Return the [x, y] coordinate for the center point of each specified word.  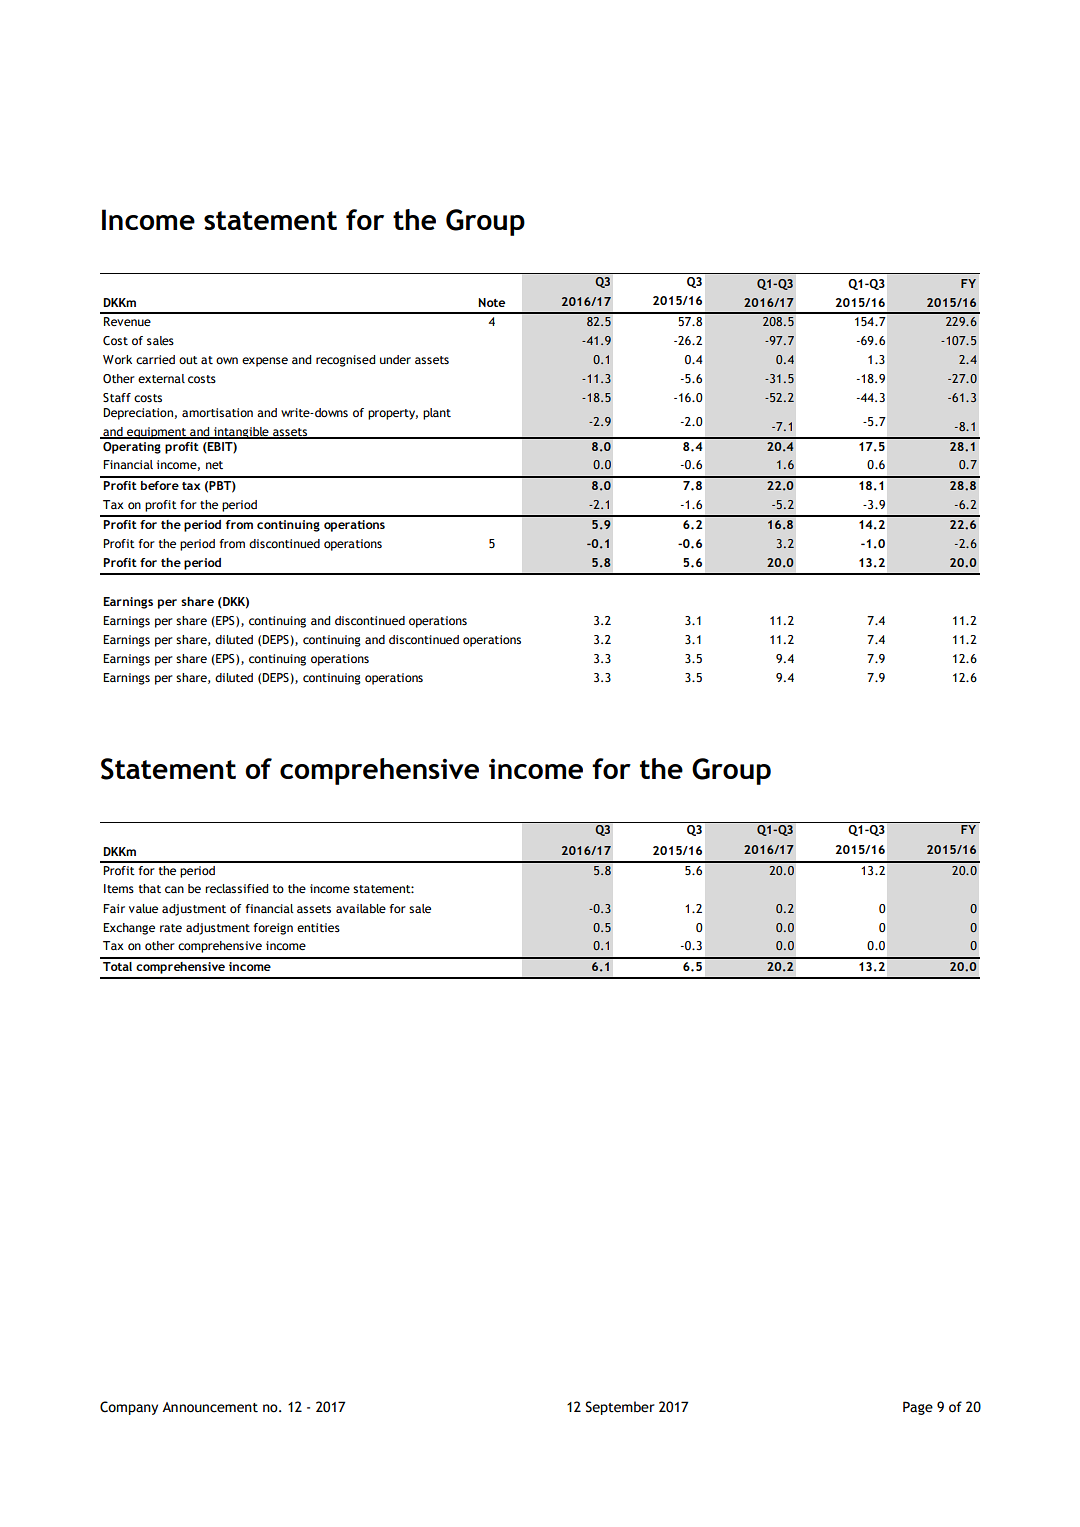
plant [437, 414]
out [188, 360]
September [620, 1408]
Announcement [210, 1407]
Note [491, 302]
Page [918, 1408]
